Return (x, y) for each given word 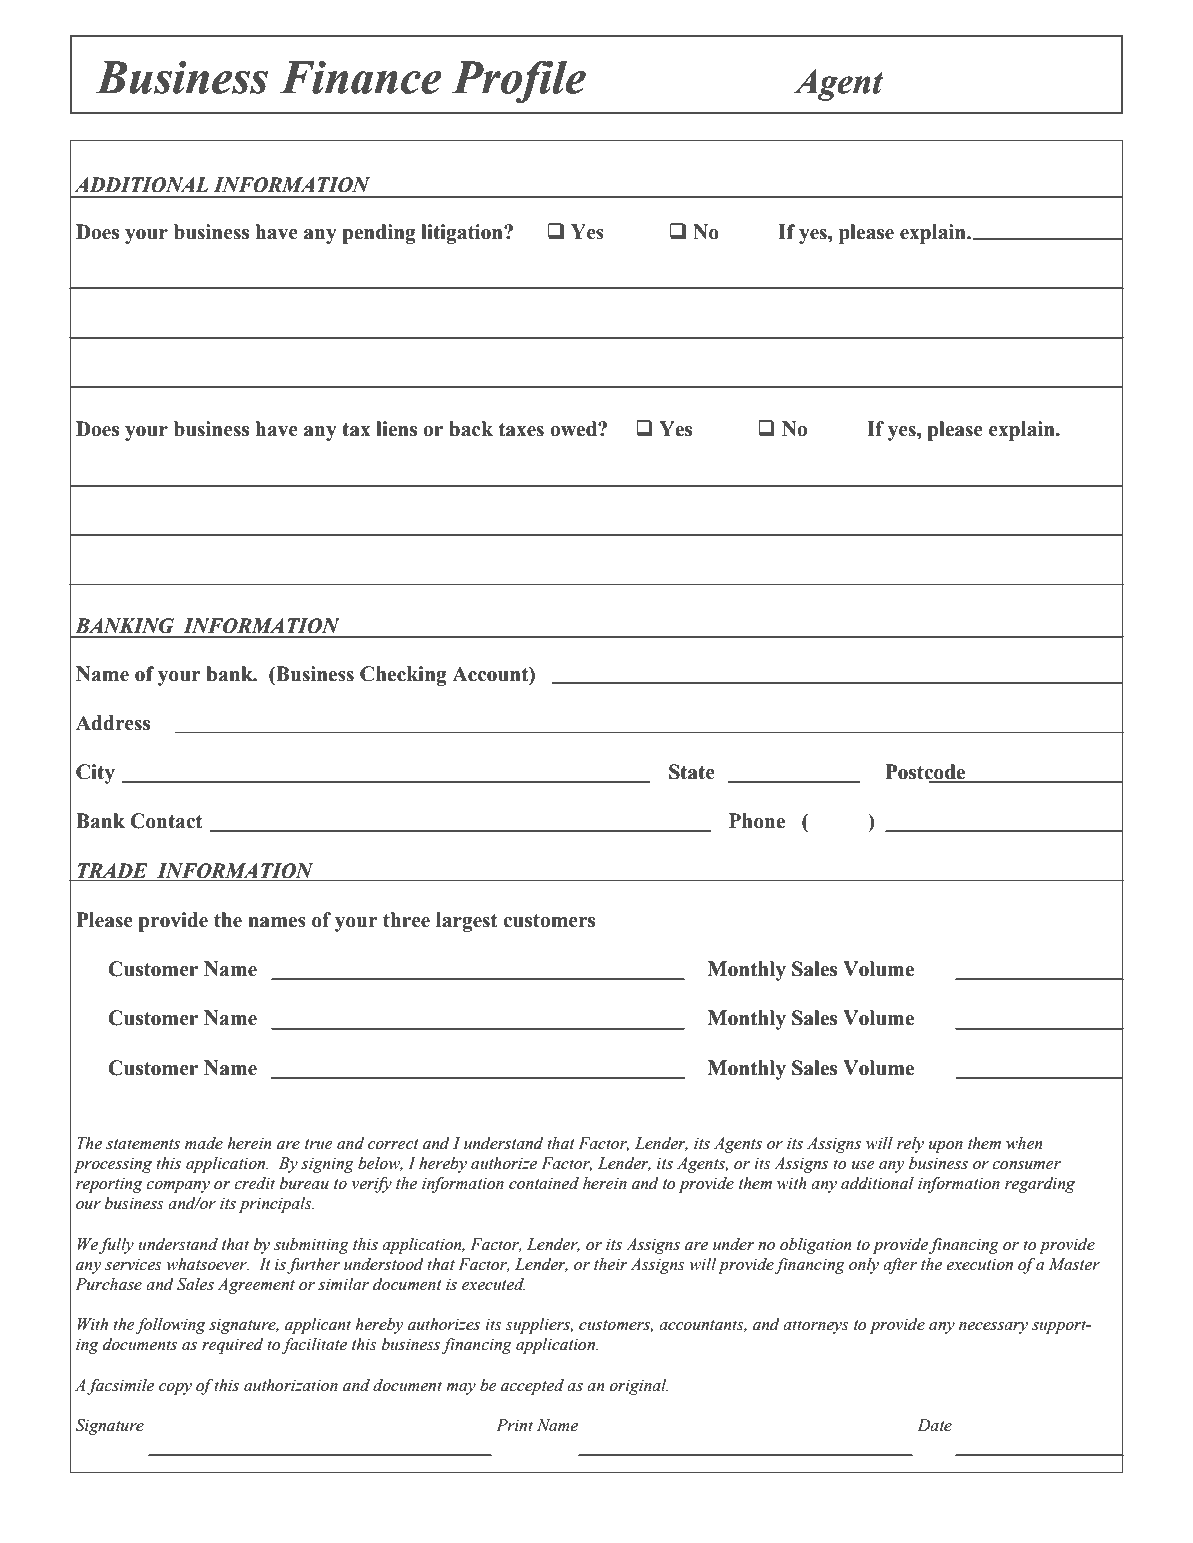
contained (544, 1183)
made (204, 1143)
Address (113, 723)
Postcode (926, 773)
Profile (519, 82)
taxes (521, 430)
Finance (361, 77)
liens (396, 429)
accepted (532, 1386)
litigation (463, 234)
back (471, 429)
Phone (757, 821)
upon (946, 1147)
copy (175, 1389)
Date (934, 1425)
